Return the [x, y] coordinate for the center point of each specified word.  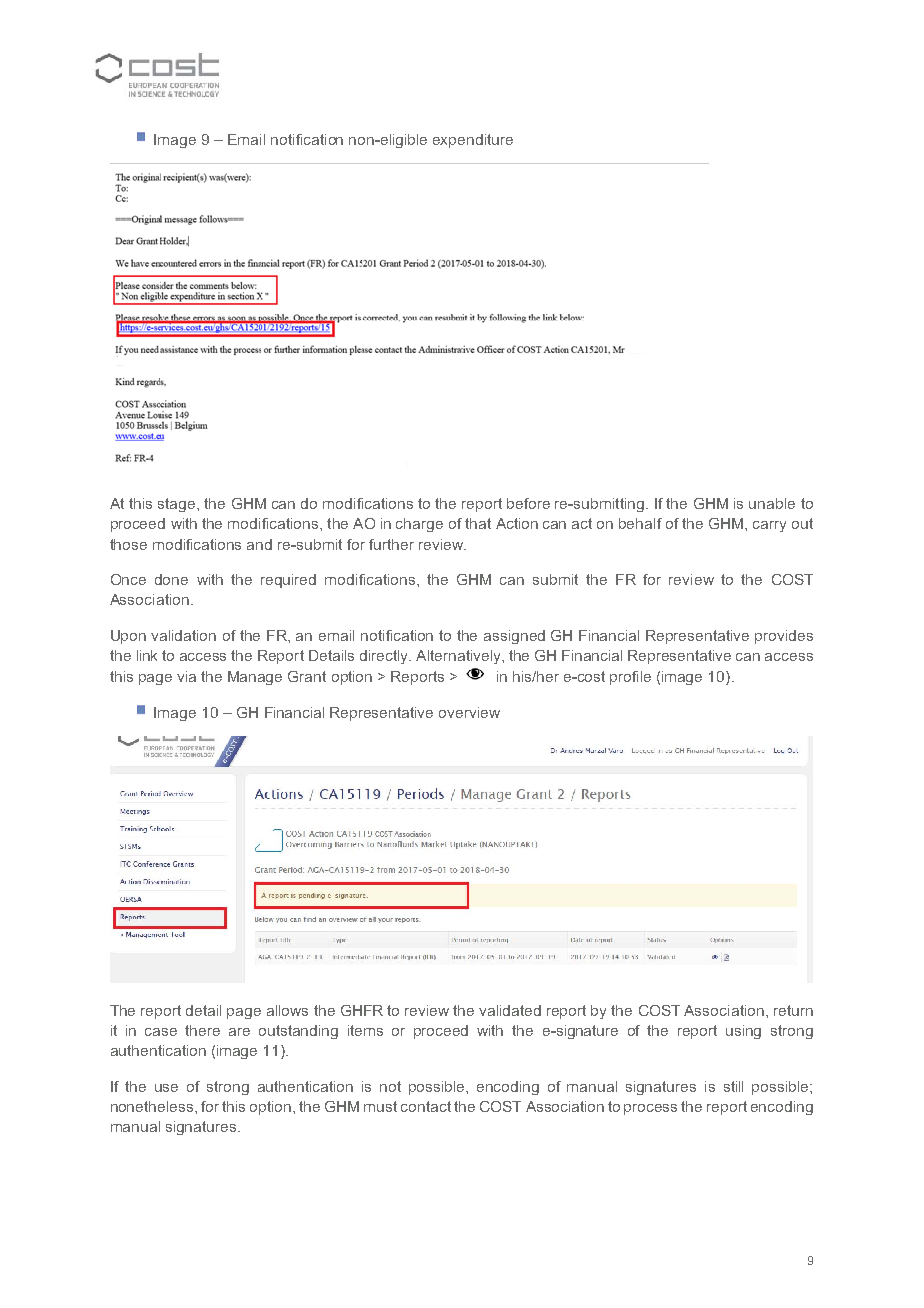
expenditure [473, 141]
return [793, 1010]
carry [769, 526]
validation [183, 635]
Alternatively [459, 657]
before [528, 503]
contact [426, 1106]
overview [469, 712]
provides [784, 637]
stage [178, 505]
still [733, 1086]
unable [772, 503]
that [478, 523]
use [166, 1088]
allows [287, 1010]
